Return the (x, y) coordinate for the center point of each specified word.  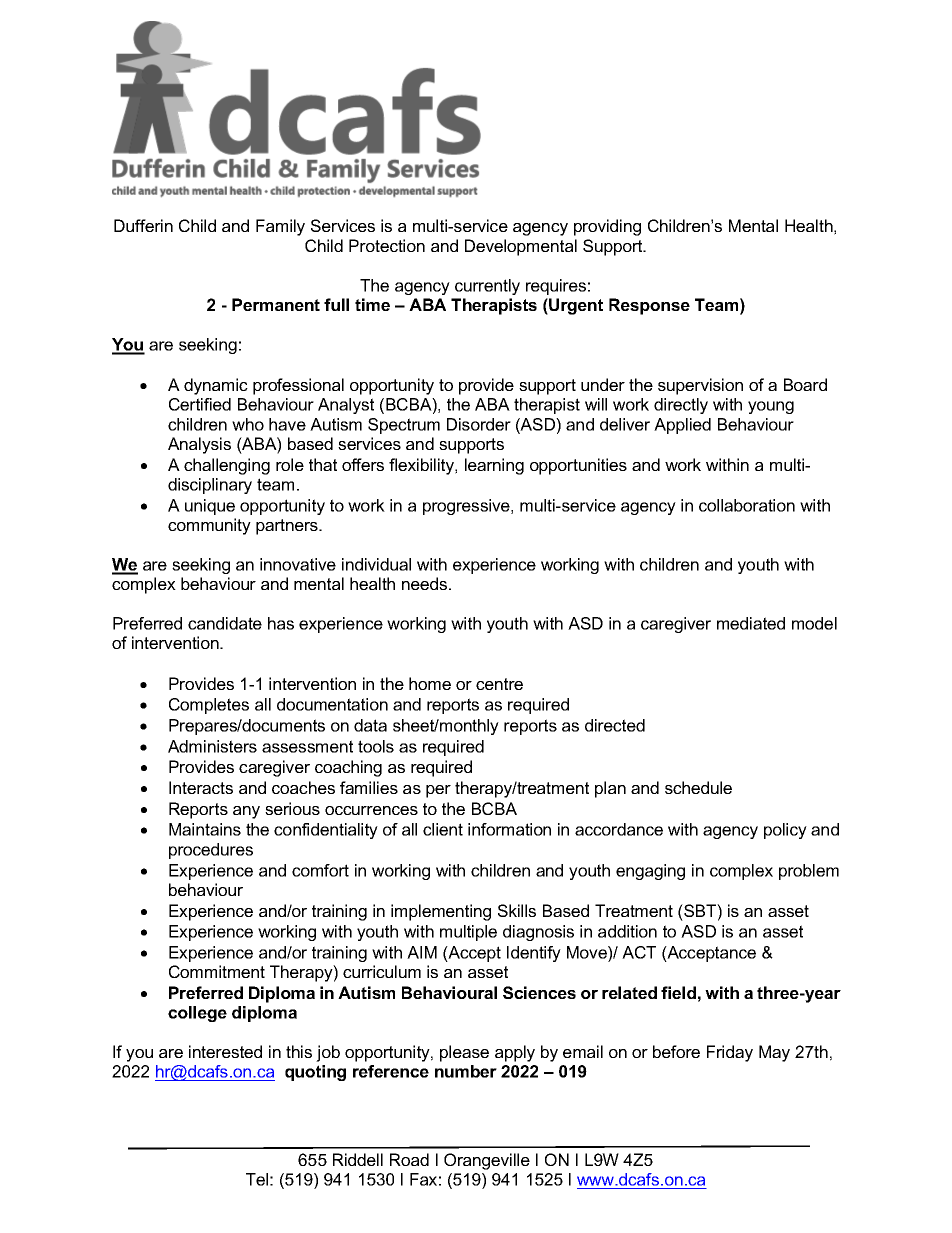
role (290, 464)
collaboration (747, 505)
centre (499, 684)
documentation (332, 704)
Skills (517, 910)
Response (649, 306)
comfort (320, 870)
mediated (751, 623)
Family (280, 227)
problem (809, 872)
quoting (315, 1073)
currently (487, 287)
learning (494, 466)
